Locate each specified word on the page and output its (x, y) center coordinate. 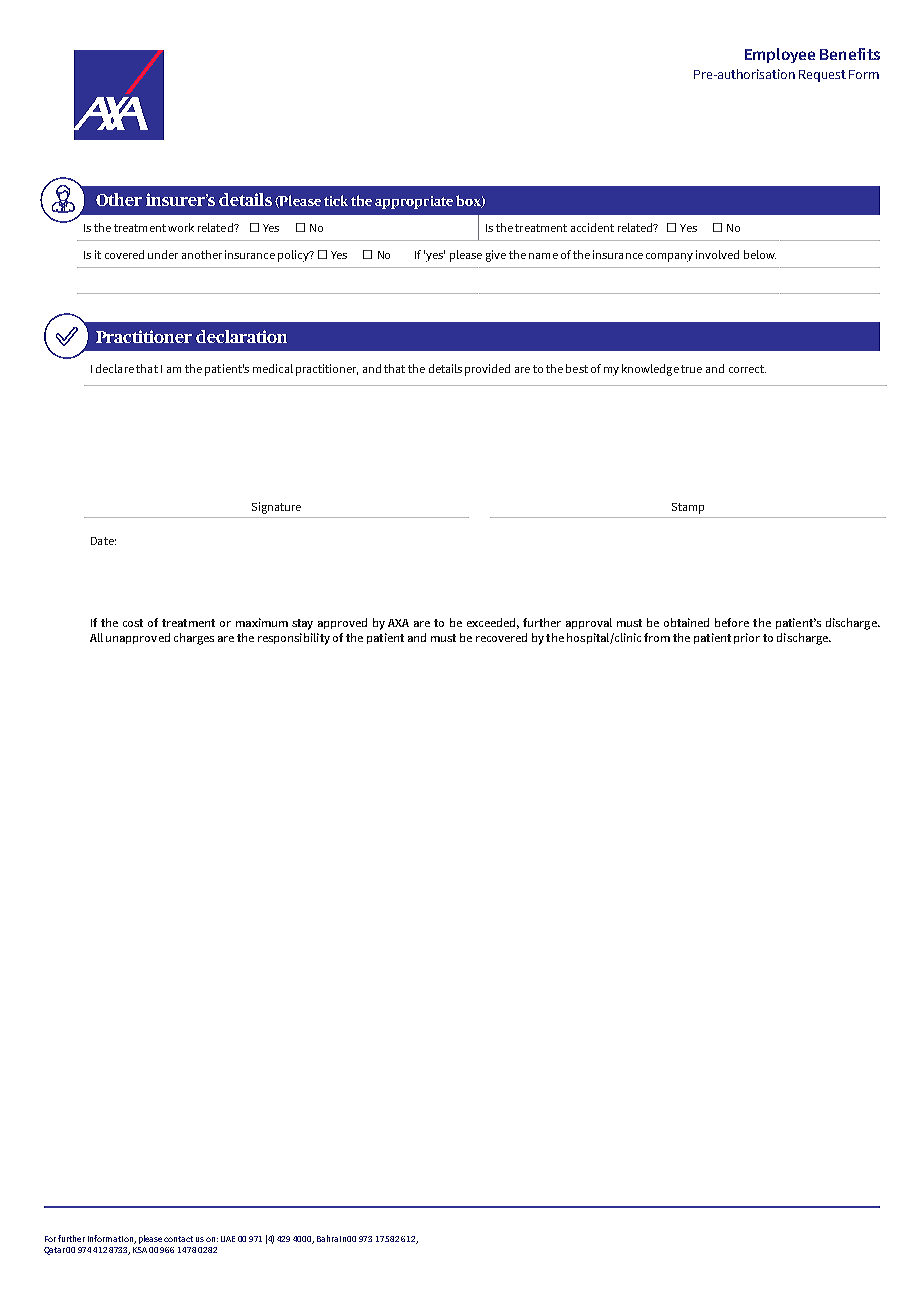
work (181, 227)
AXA (398, 623)
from (657, 637)
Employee (780, 55)
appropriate (414, 202)
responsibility (294, 639)
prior (747, 638)
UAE (228, 1239)
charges (194, 639)
